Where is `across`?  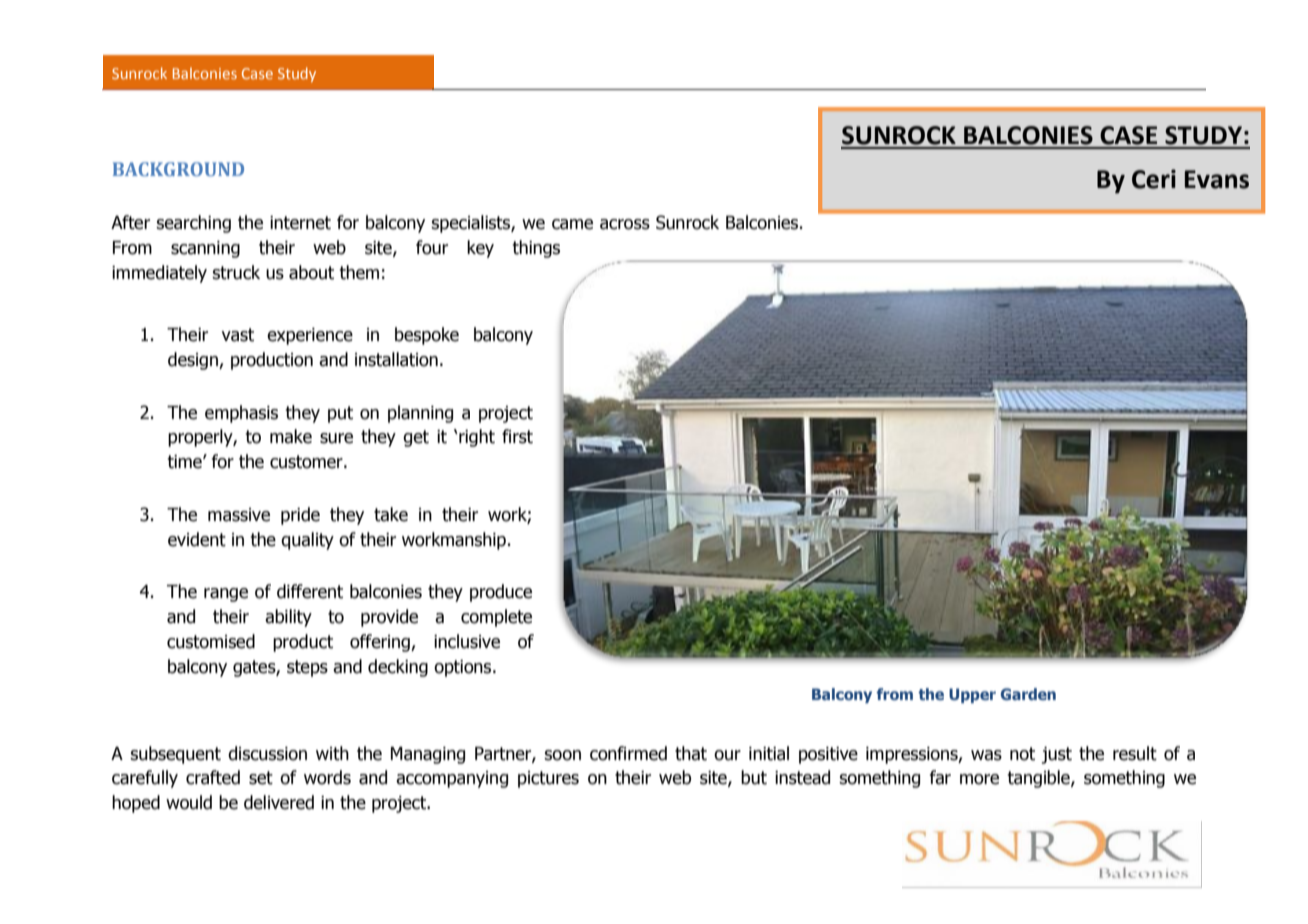 across is located at coordinates (625, 224).
